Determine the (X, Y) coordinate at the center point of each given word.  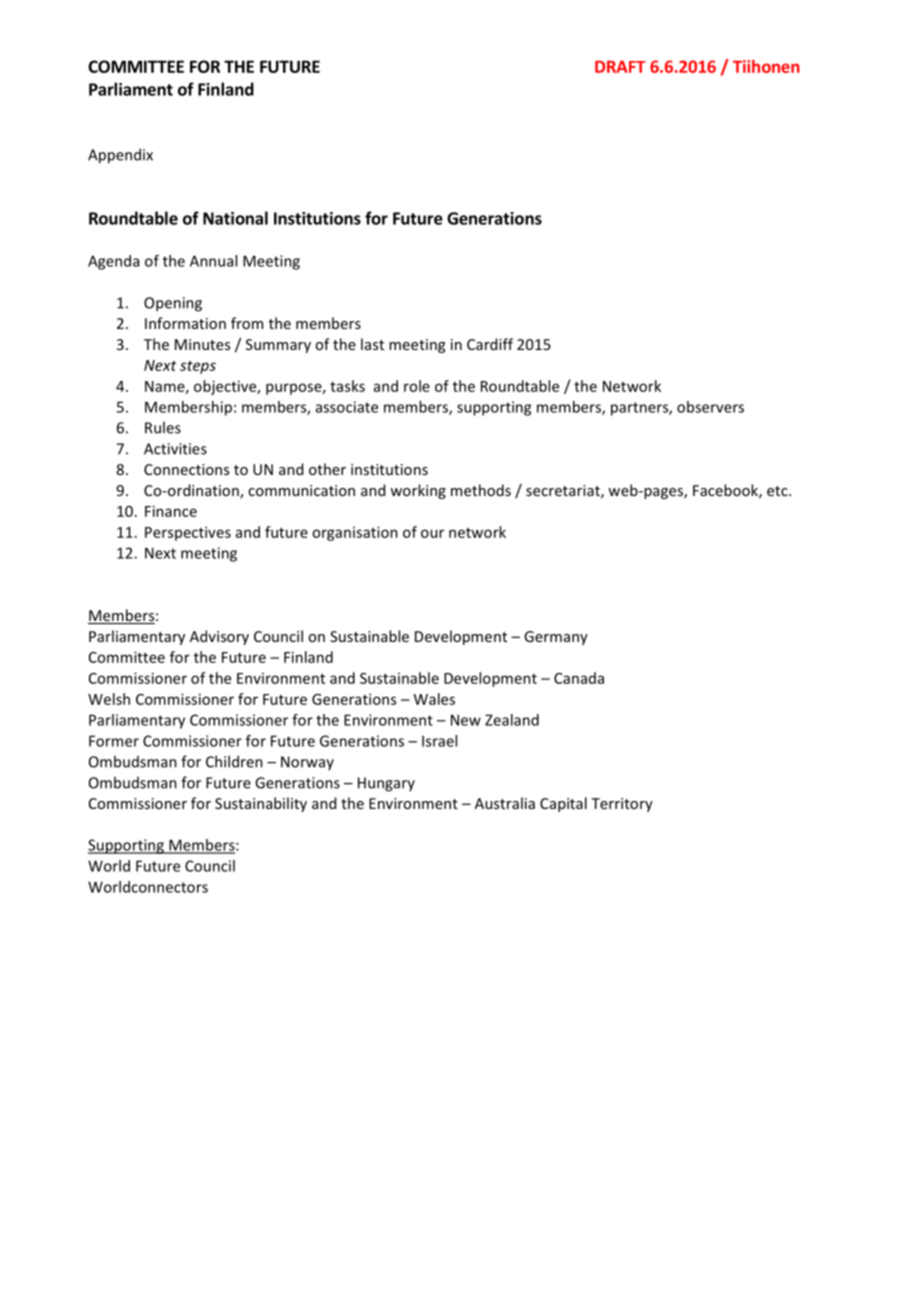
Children (234, 761)
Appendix (120, 156)
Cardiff (490, 344)
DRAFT (620, 66)
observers (710, 407)
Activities (175, 449)
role (417, 386)
